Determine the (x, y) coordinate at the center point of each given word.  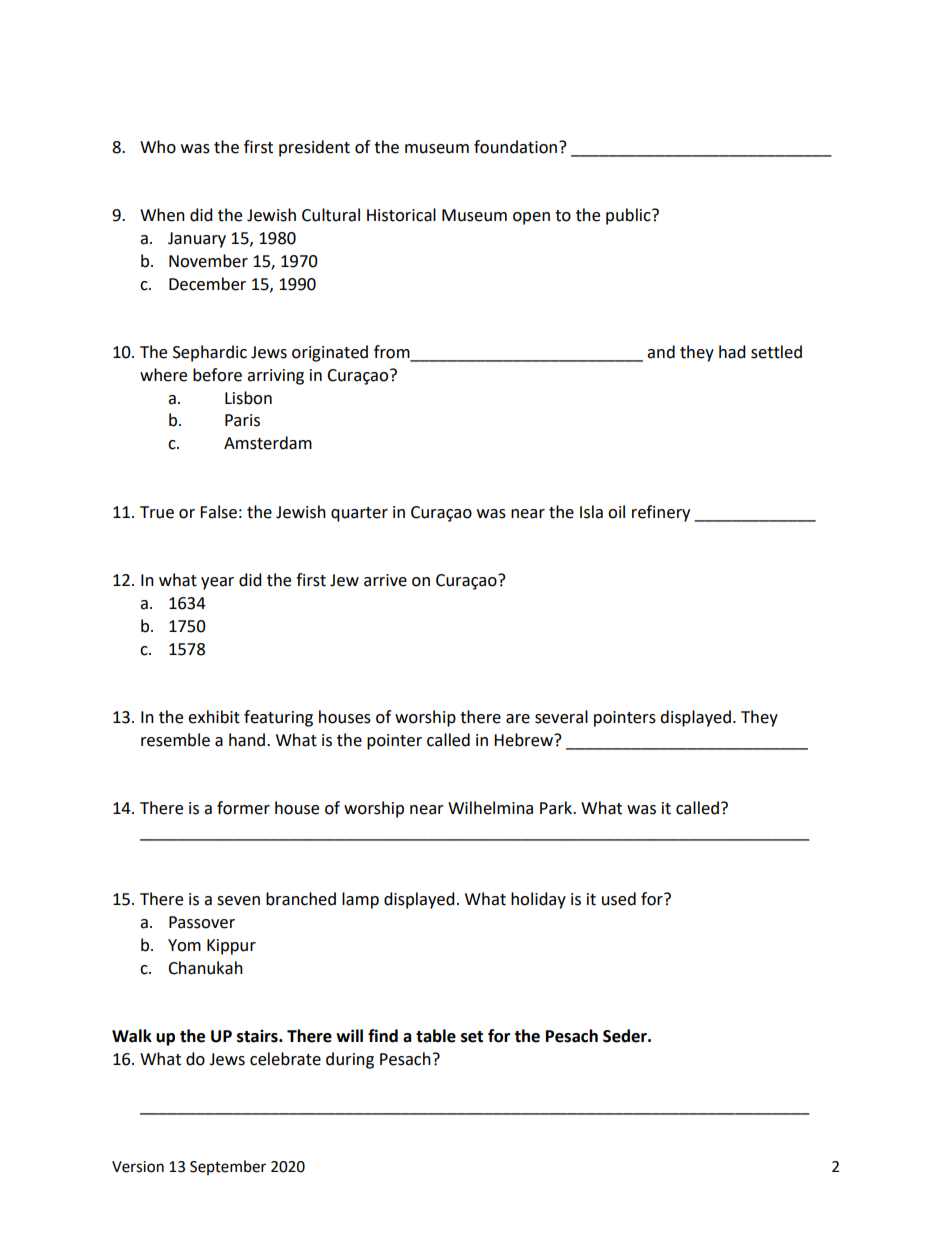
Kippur (231, 947)
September (228, 1167)
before (217, 375)
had (732, 352)
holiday (538, 900)
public (629, 216)
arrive (385, 580)
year (217, 583)
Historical (401, 215)
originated (330, 353)
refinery (661, 513)
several (561, 717)
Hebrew (524, 740)
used (619, 899)
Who (158, 147)
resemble (175, 740)
